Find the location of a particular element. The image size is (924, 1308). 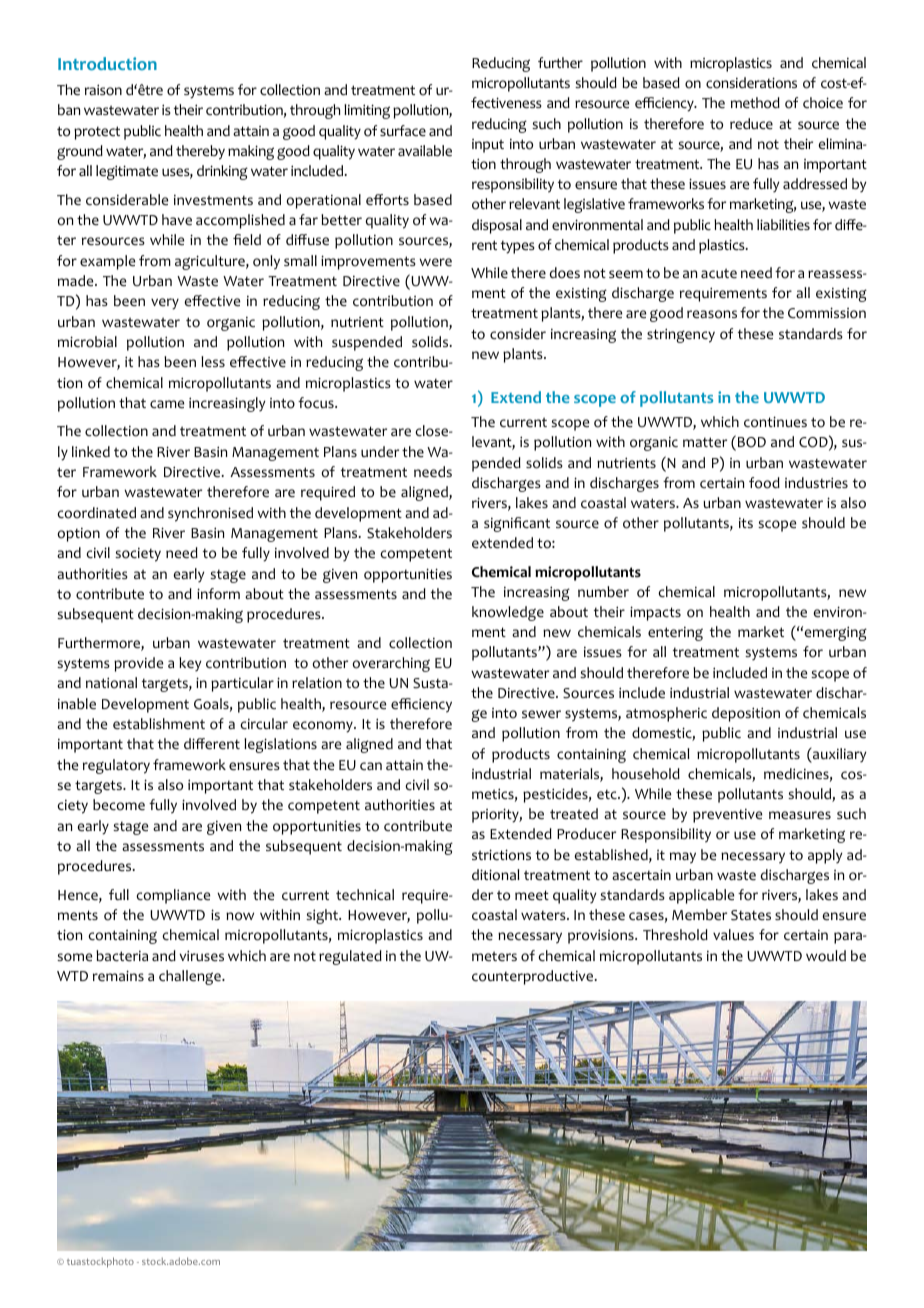

acute is located at coordinates (719, 273).
